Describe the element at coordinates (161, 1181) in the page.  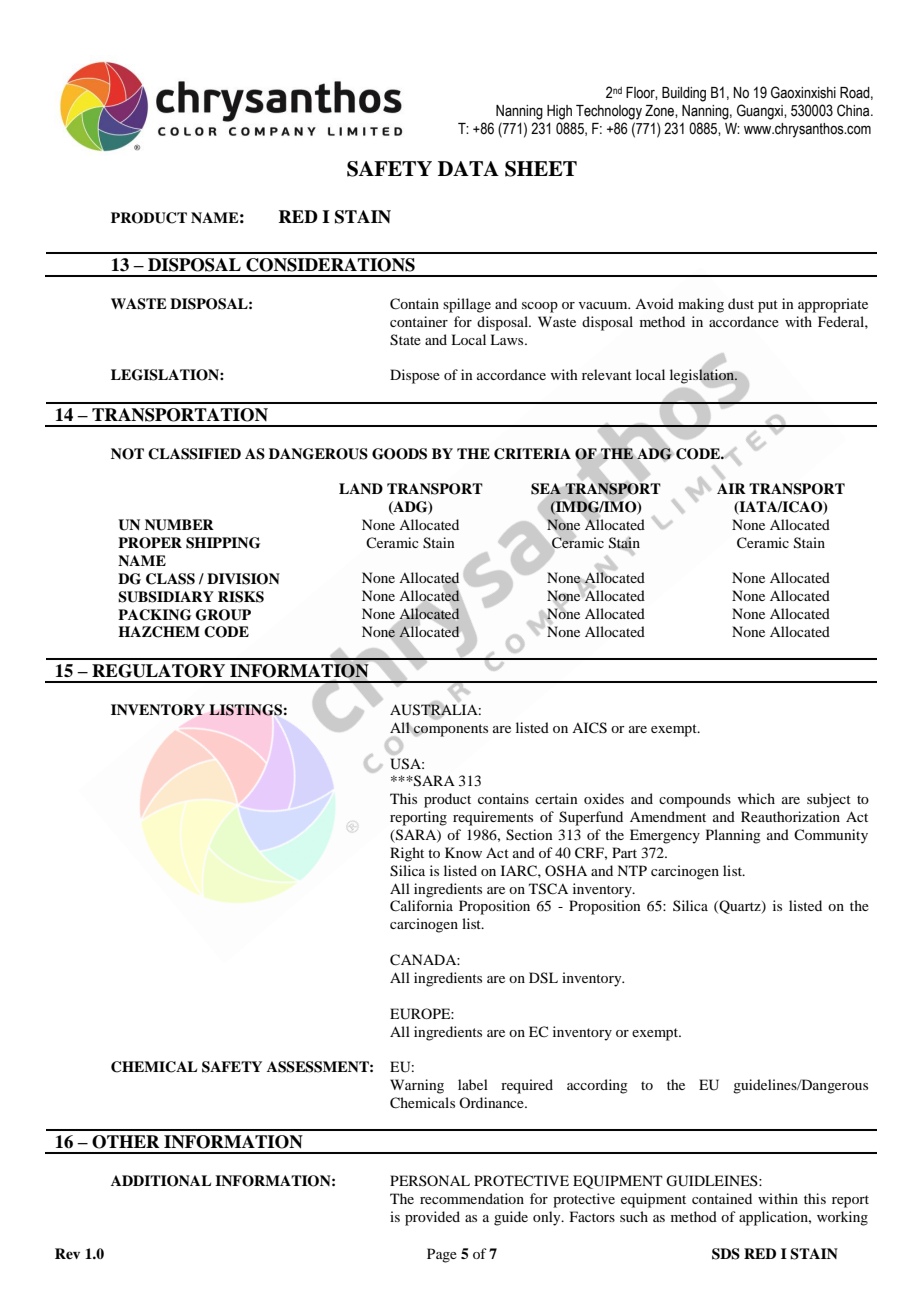
I see `ADDITIONAL` at that location.
